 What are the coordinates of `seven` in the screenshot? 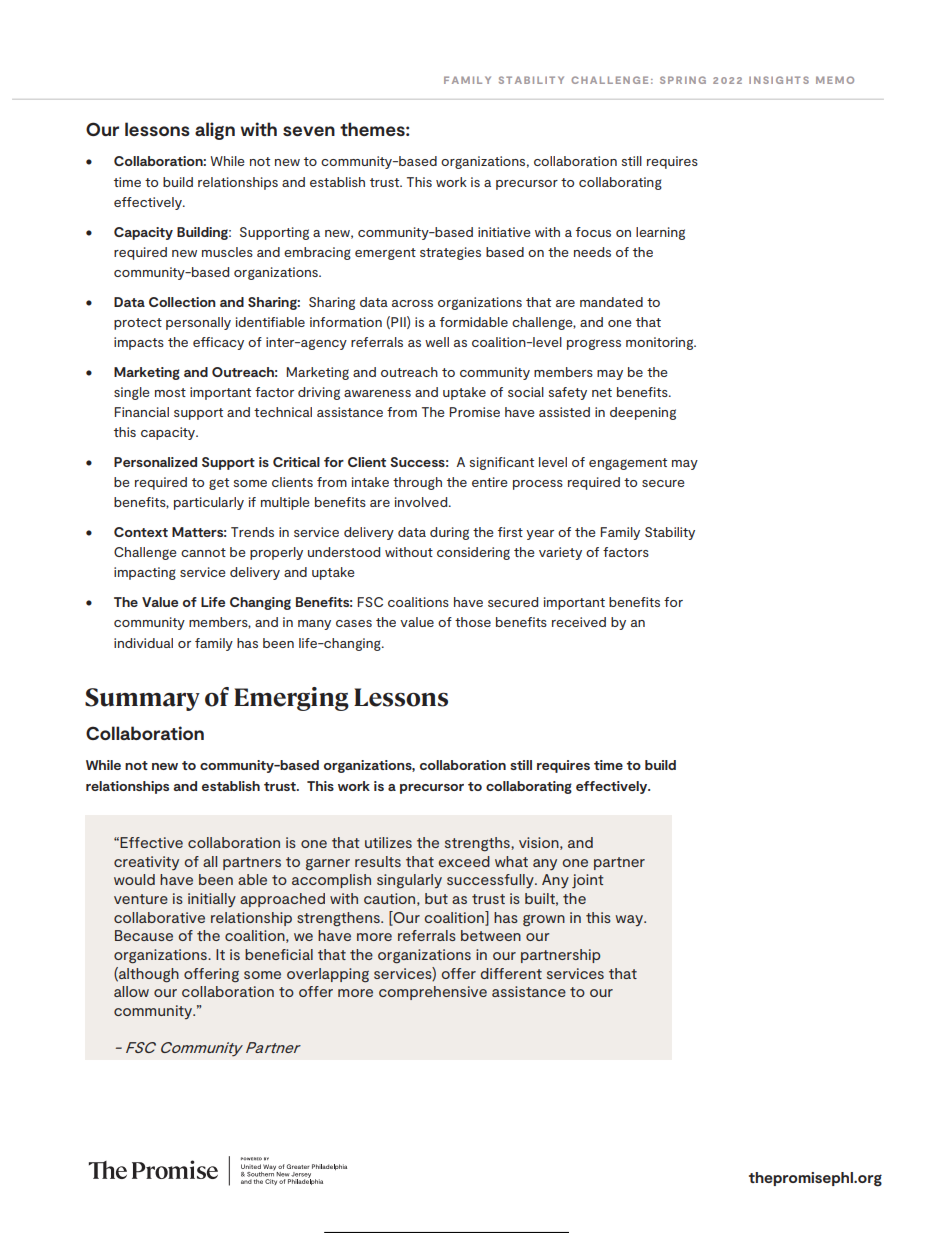 It's located at (309, 131).
